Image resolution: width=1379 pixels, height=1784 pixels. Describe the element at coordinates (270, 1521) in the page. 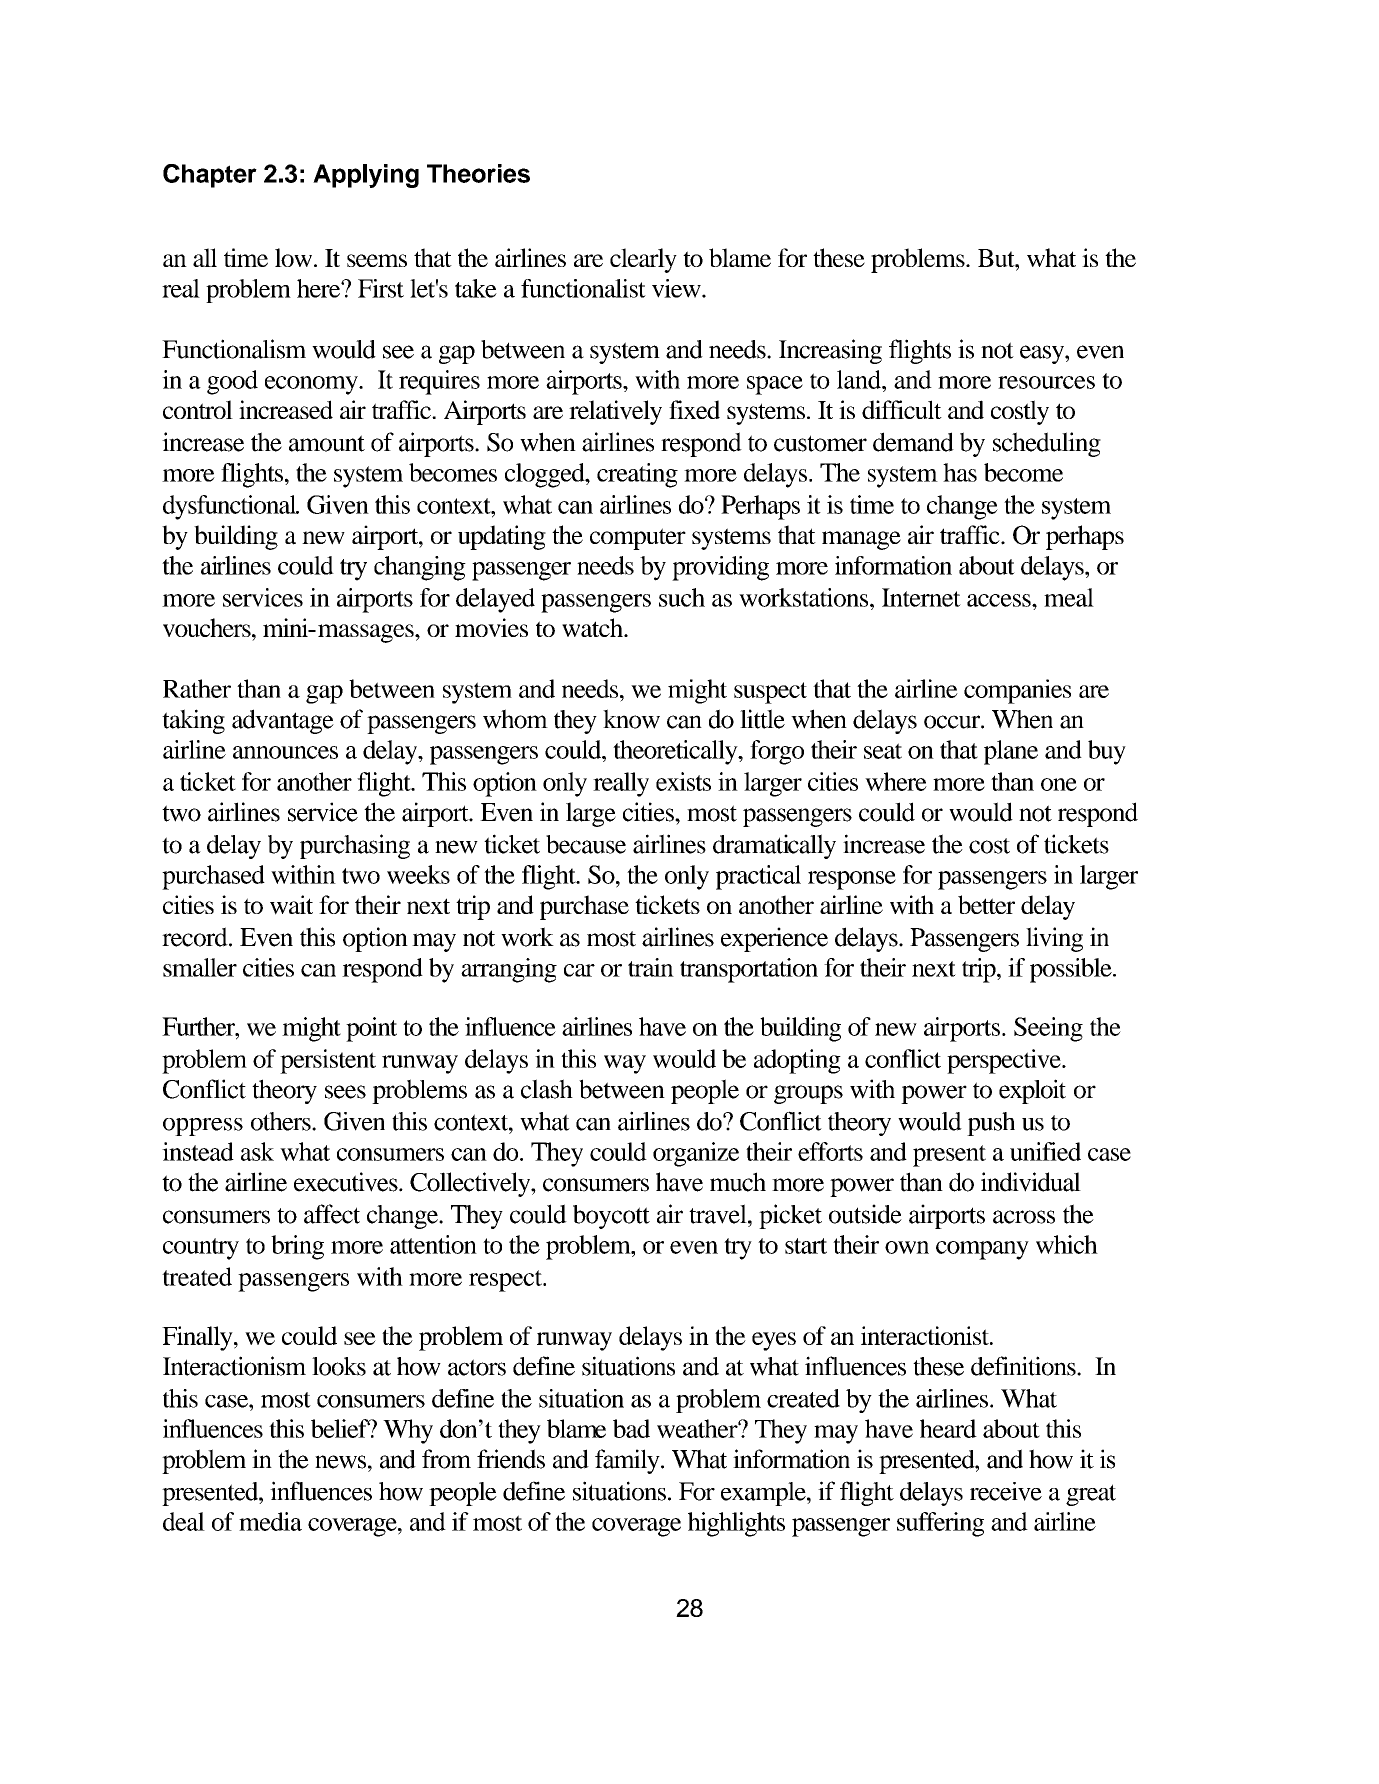

I see `media` at that location.
